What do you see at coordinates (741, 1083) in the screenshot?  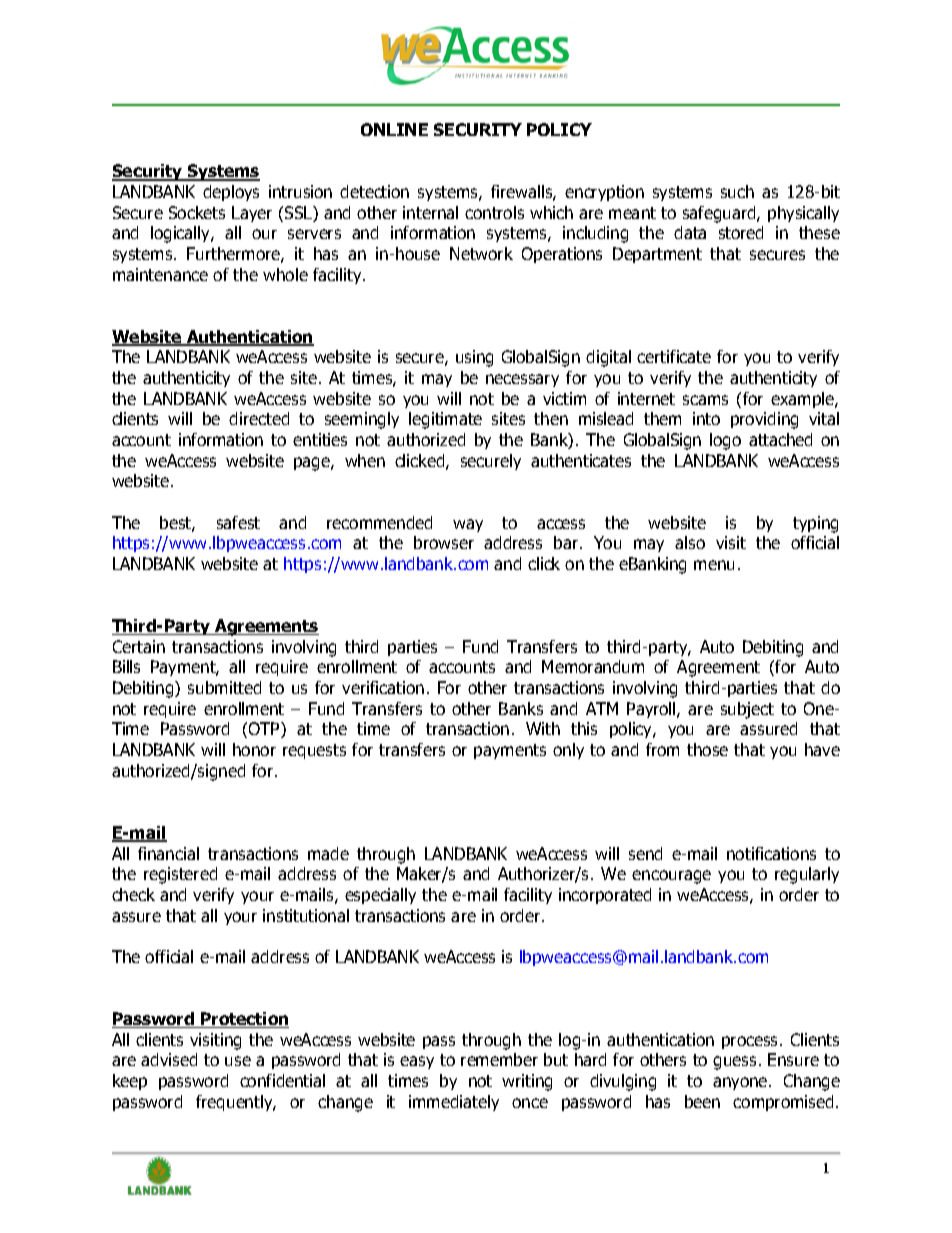 I see `anyone` at bounding box center [741, 1083].
